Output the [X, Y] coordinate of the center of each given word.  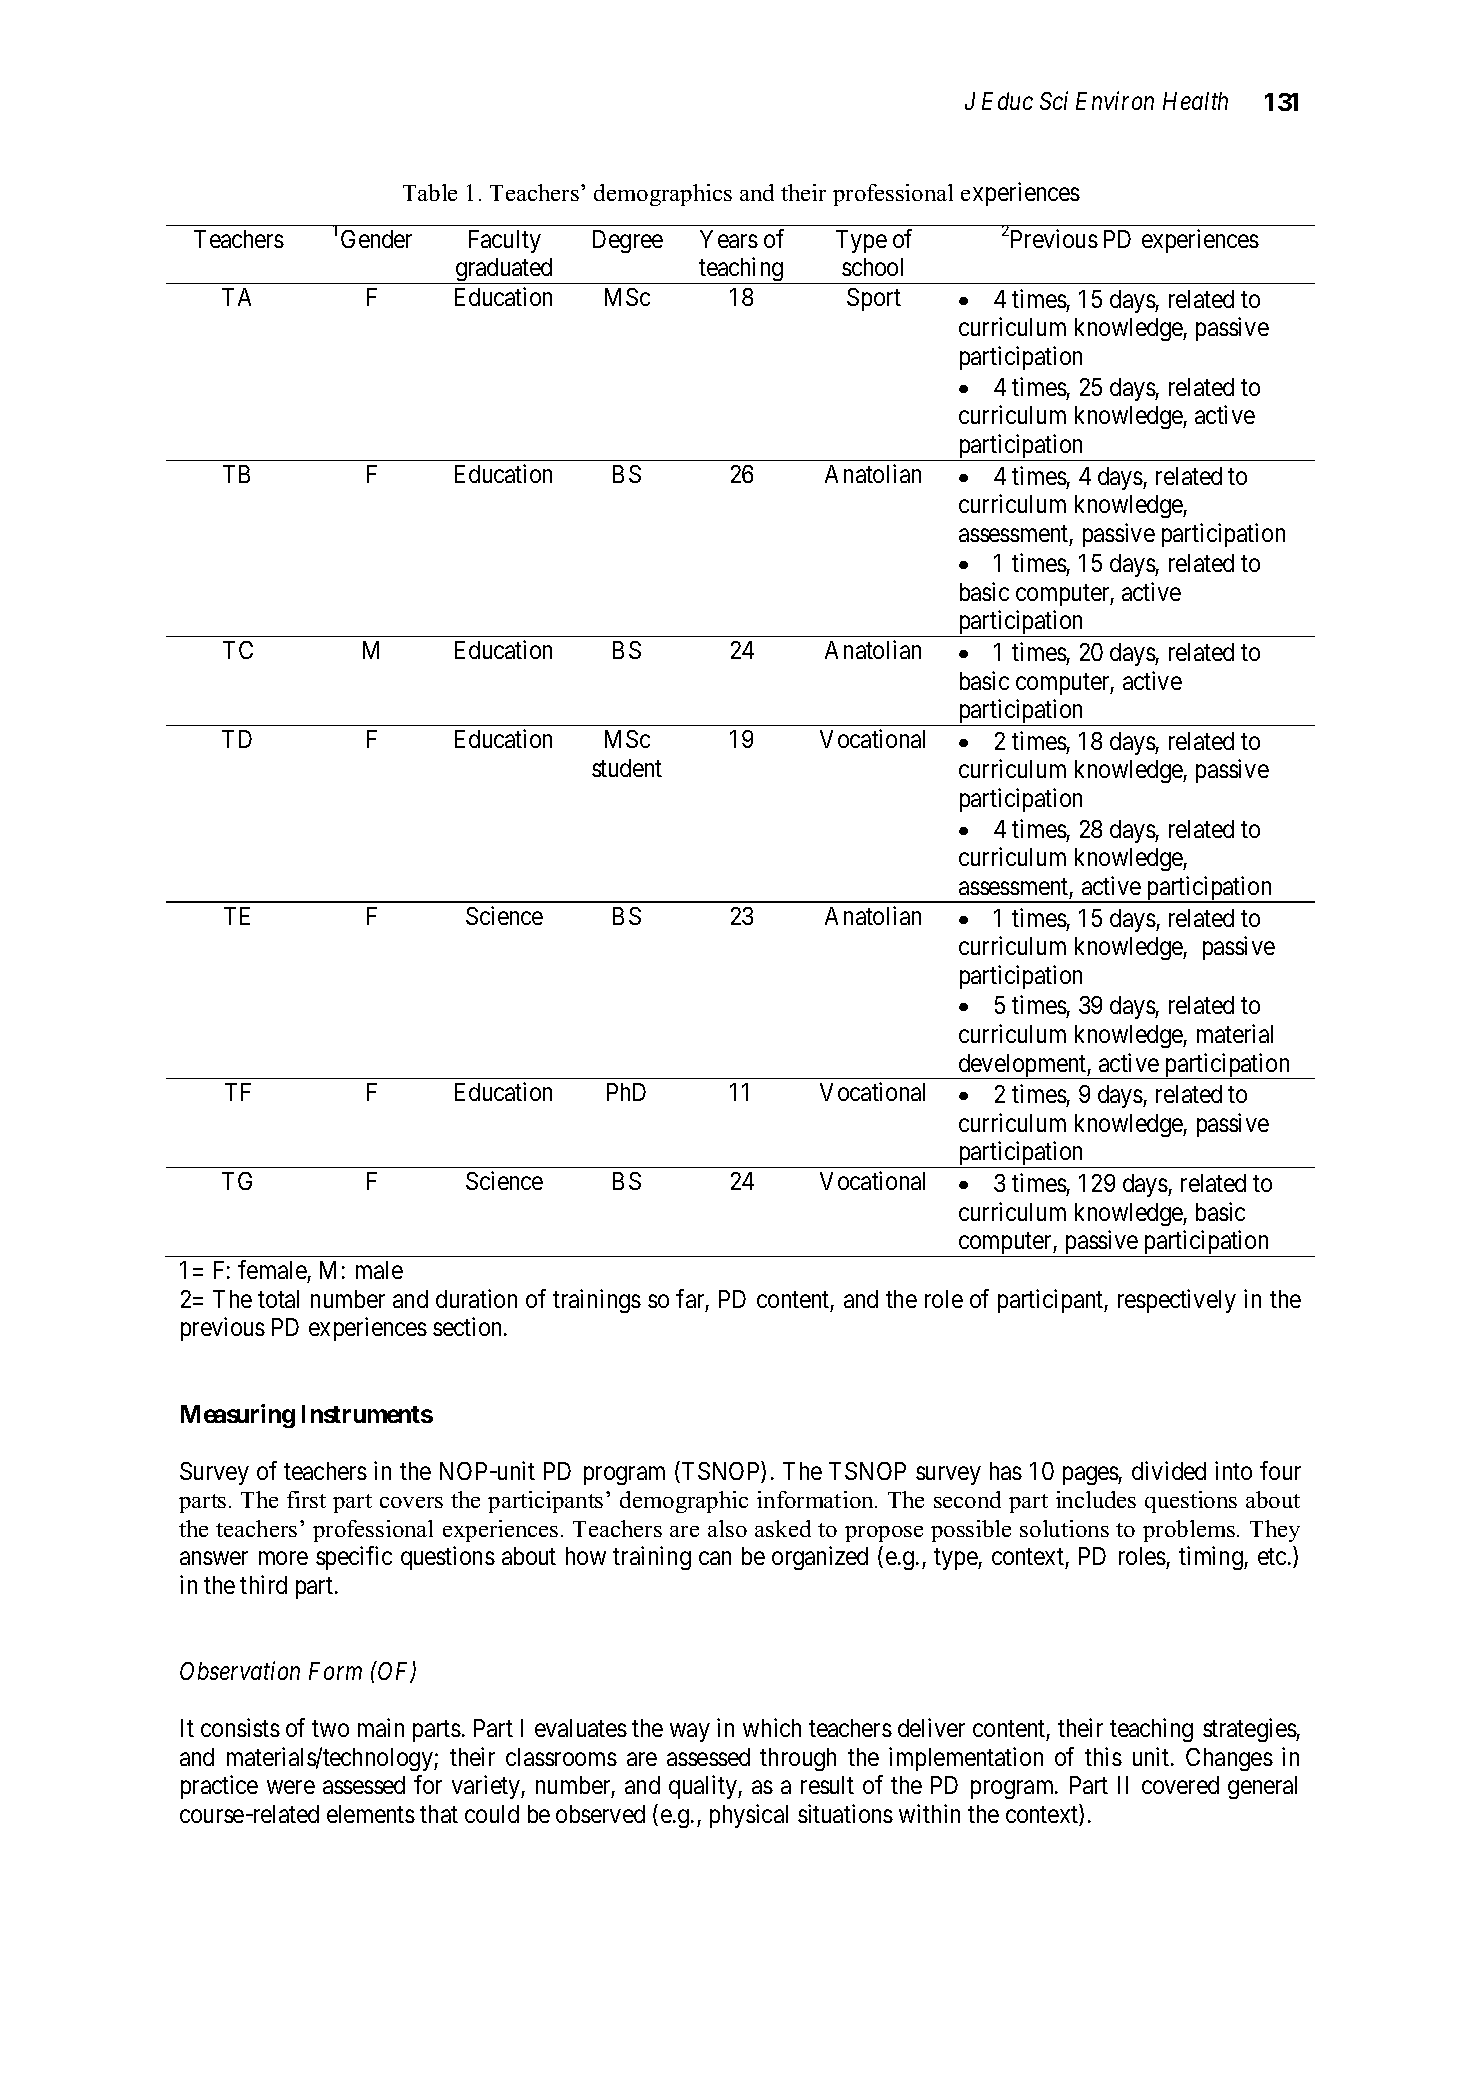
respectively [1177, 1301]
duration [476, 1298]
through [798, 1759]
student [627, 768]
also [727, 1528]
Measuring [238, 1416]
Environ [1115, 101]
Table [430, 192]
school [872, 267]
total [278, 1299]
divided [1169, 1470]
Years [729, 239]
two [330, 1729]
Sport [874, 299]
